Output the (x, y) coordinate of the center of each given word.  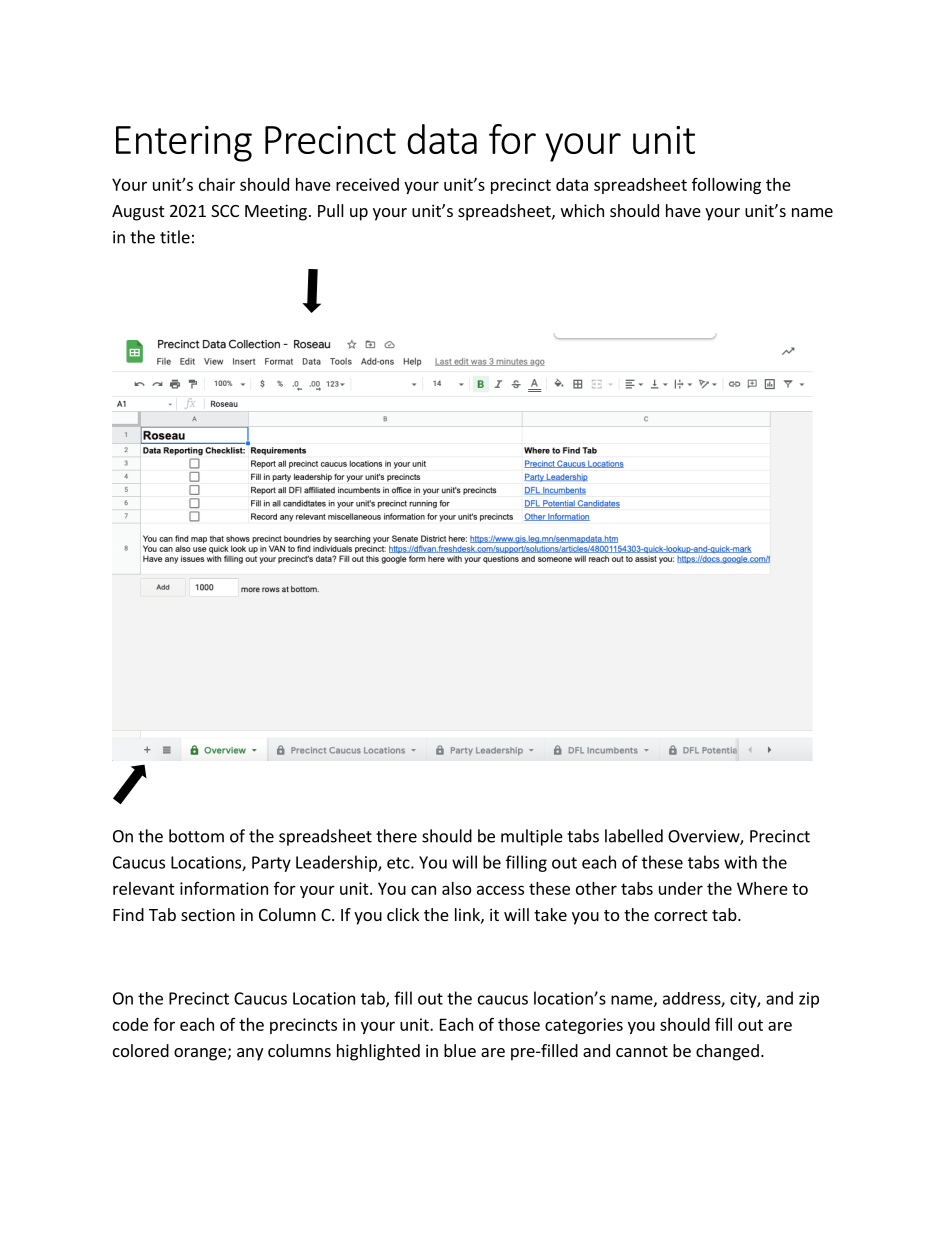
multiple (532, 837)
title (175, 237)
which (582, 210)
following (726, 186)
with (740, 862)
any (250, 1054)
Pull (331, 210)
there (396, 836)
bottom (196, 836)
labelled (634, 836)
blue (460, 1050)
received (367, 184)
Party (271, 864)
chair (217, 184)
